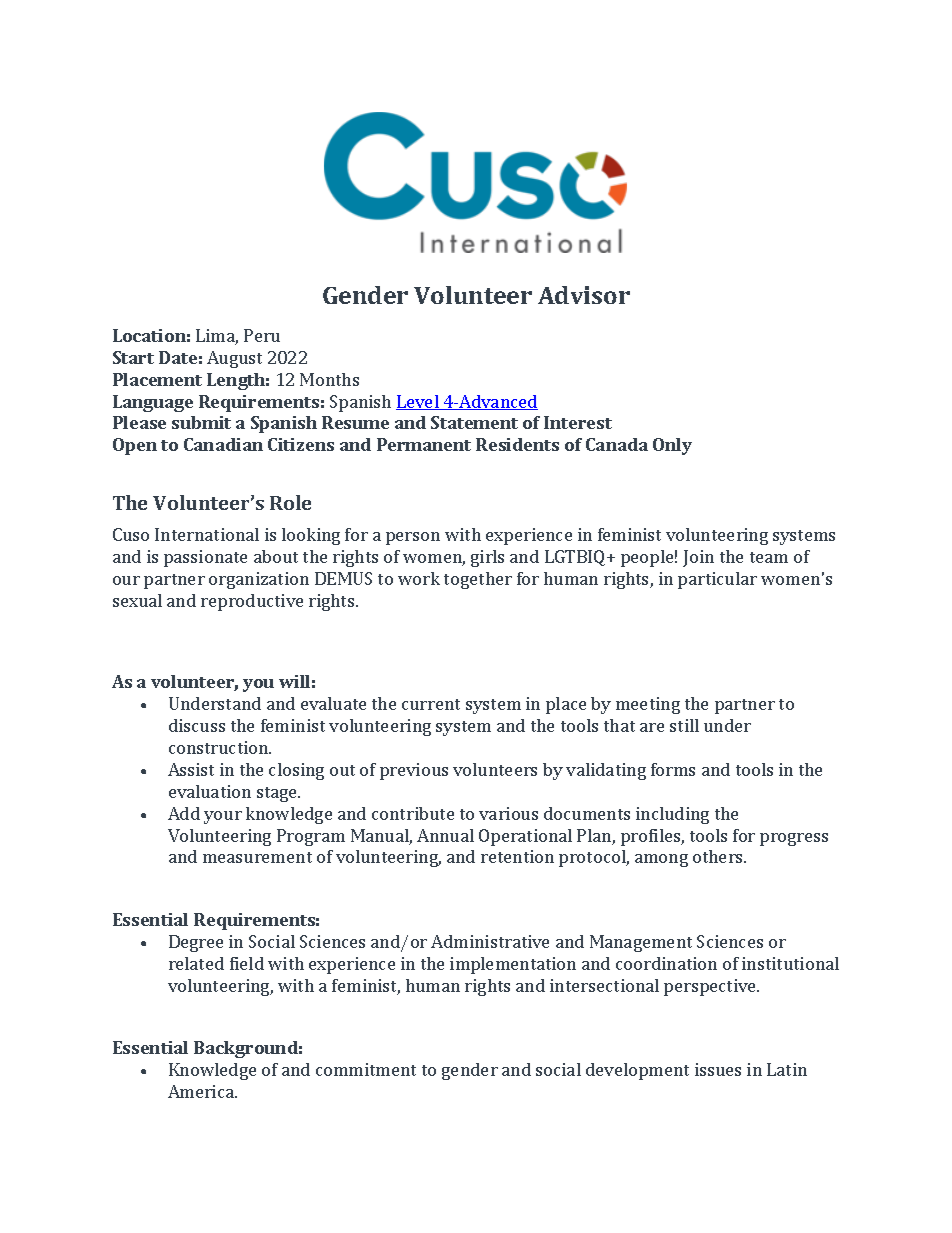 Image resolution: width=952 pixels, height=1233 pixels. I want to click on Peru, so click(262, 335).
